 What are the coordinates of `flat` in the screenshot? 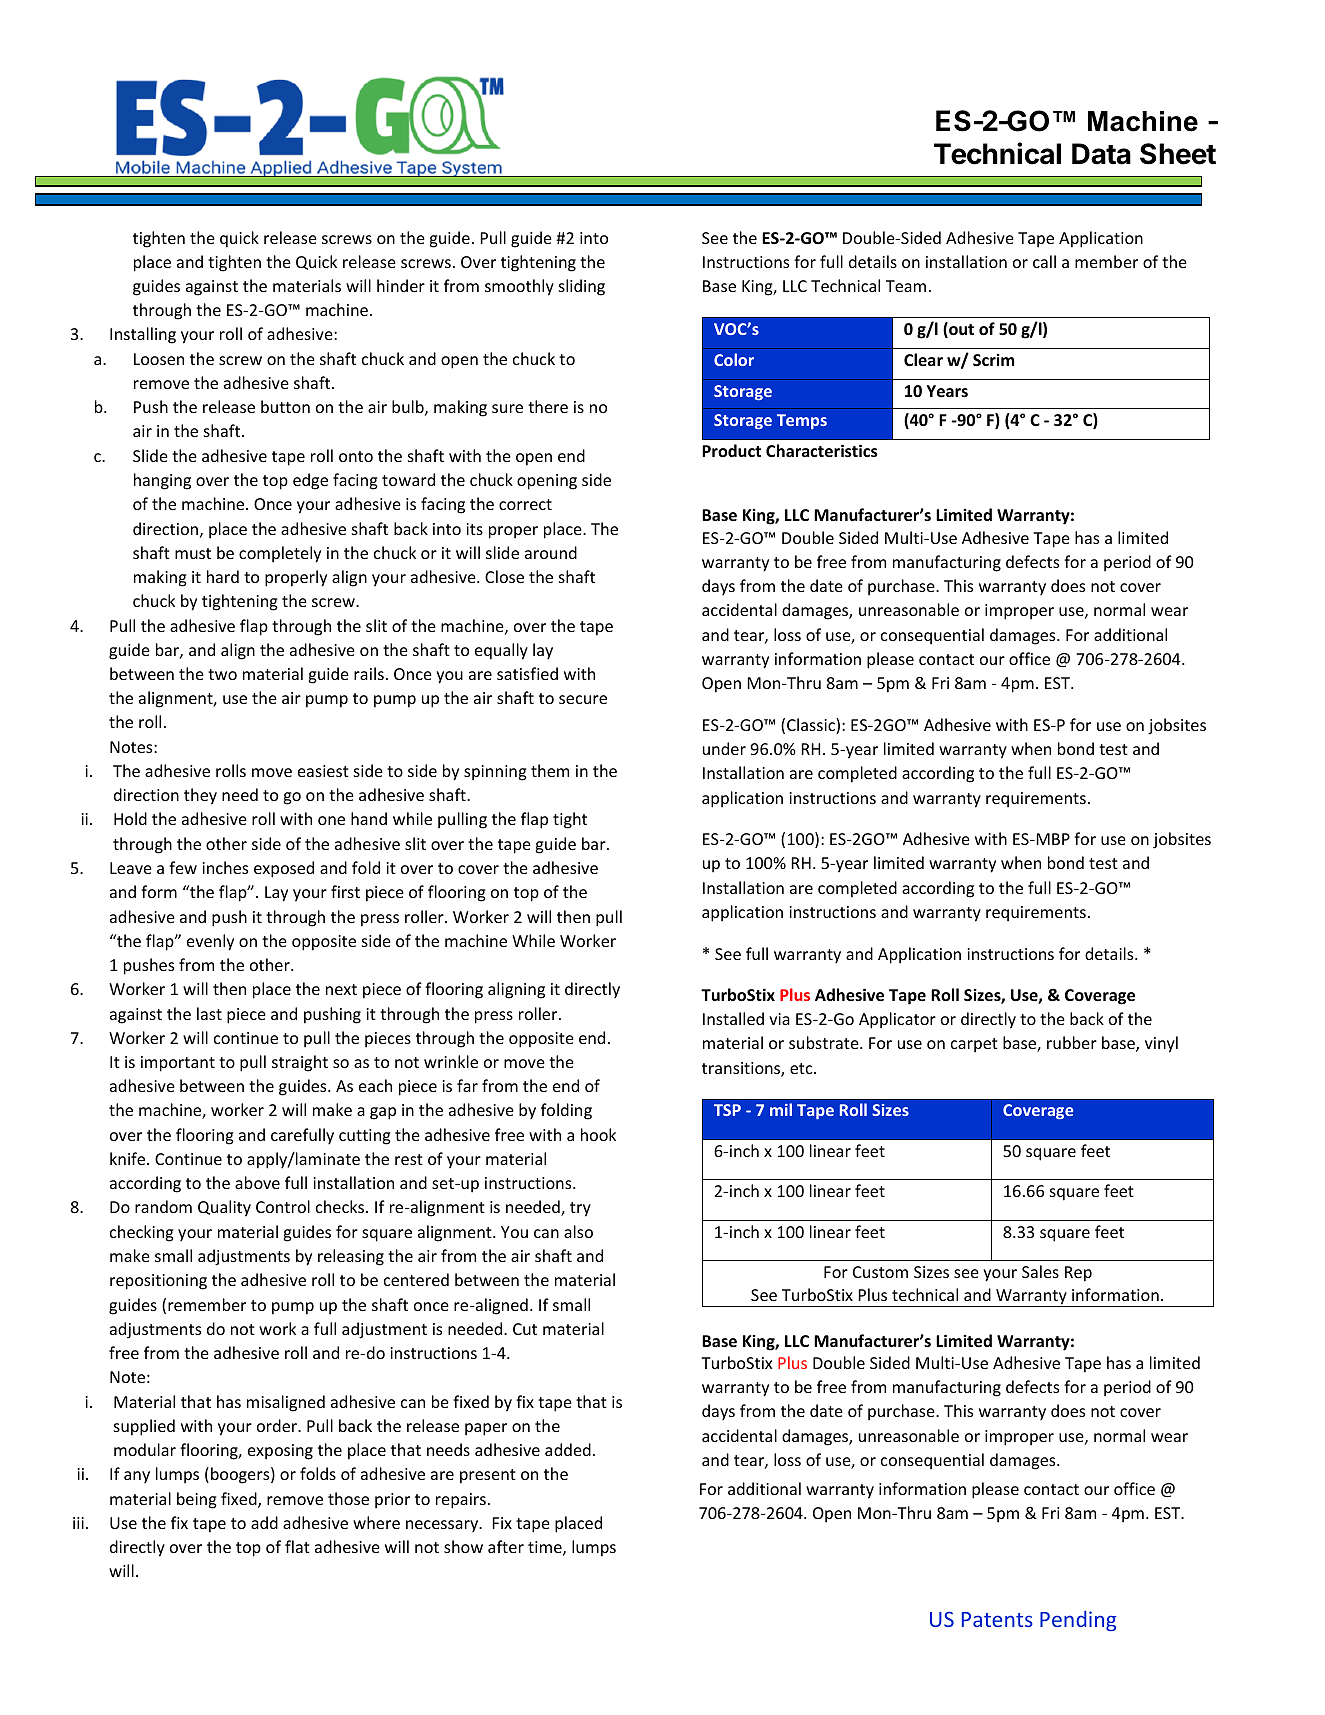 It's located at (297, 1546).
